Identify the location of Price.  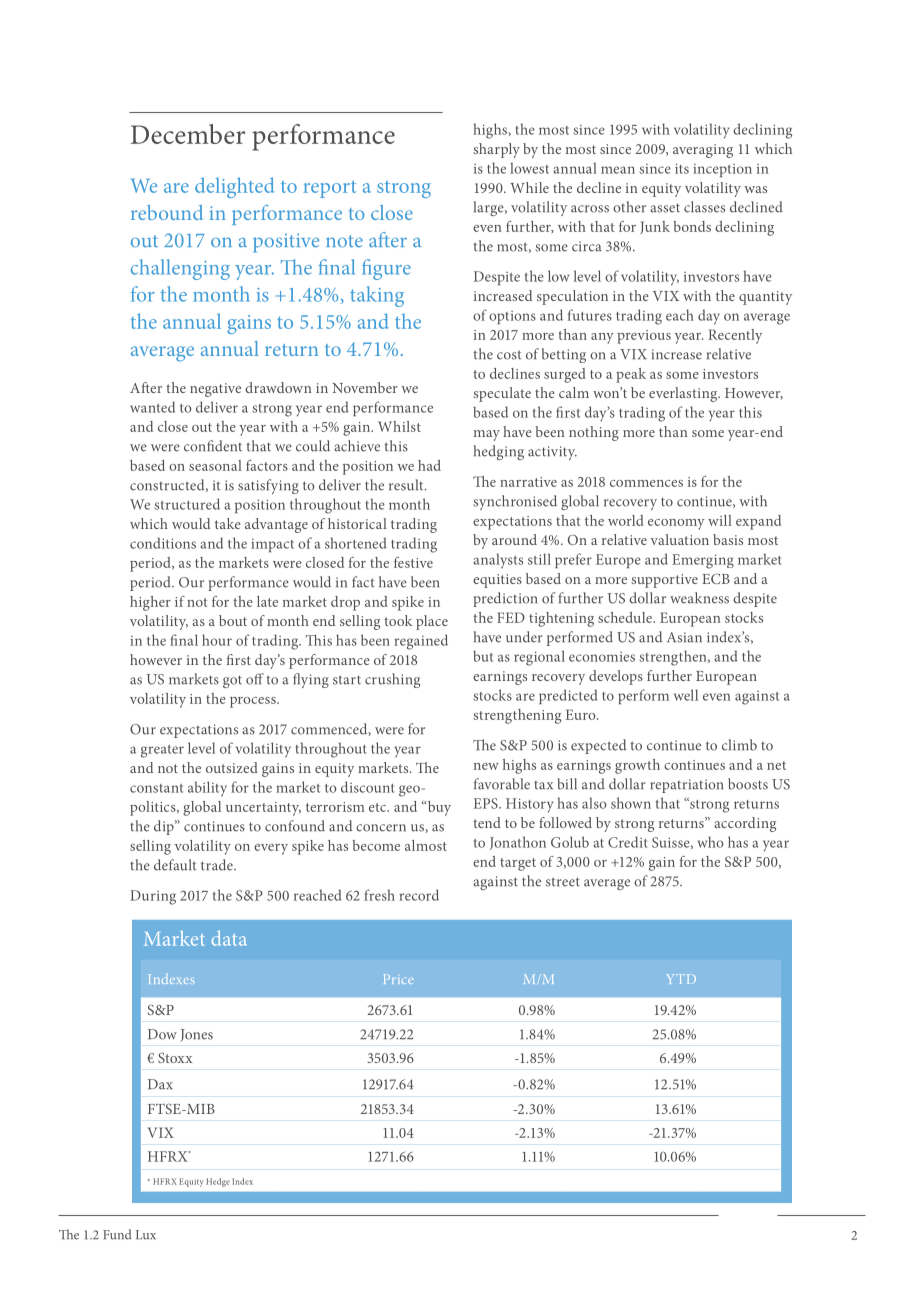
(398, 979).
